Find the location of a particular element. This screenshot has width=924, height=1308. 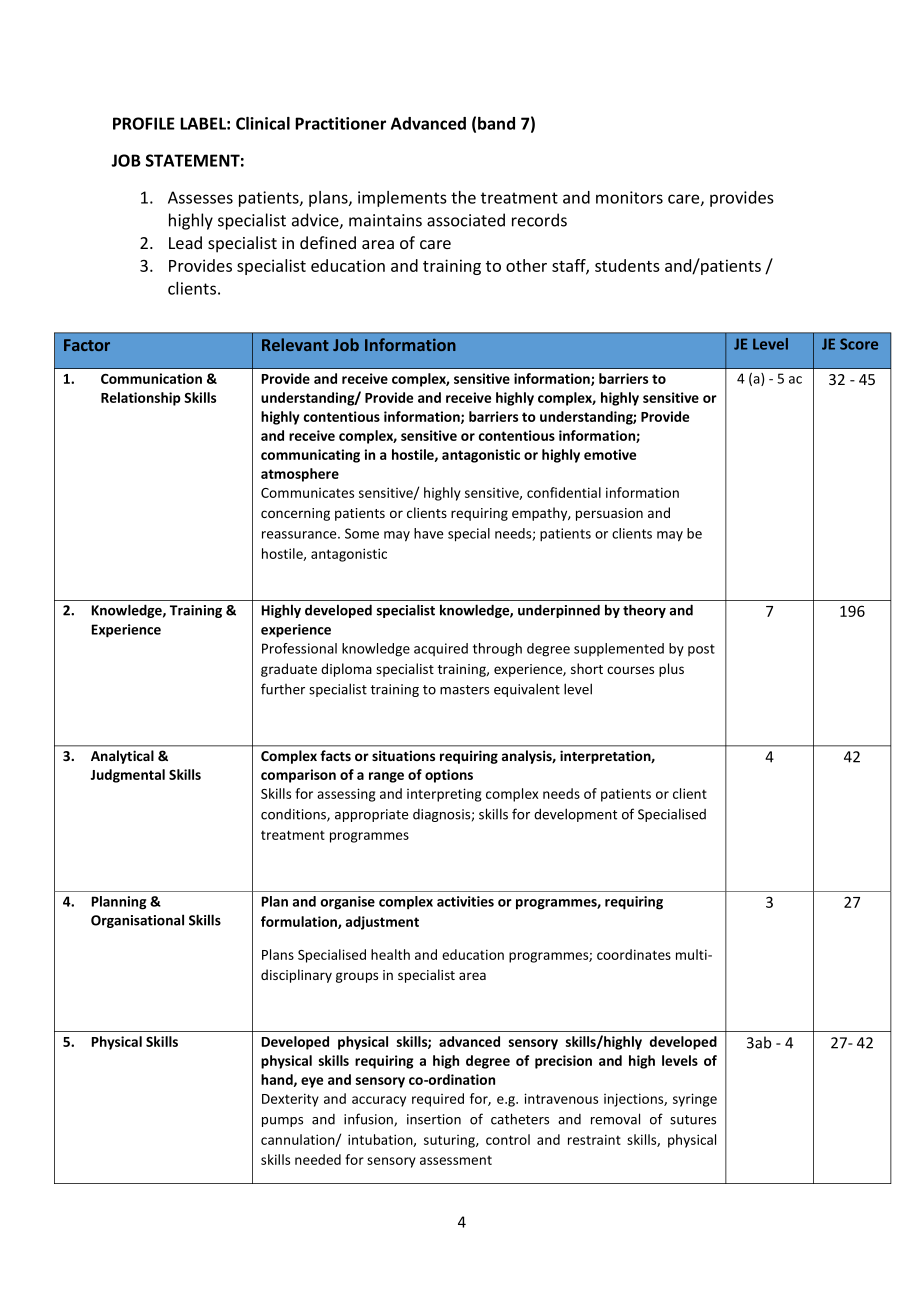

activities is located at coordinates (465, 901).
